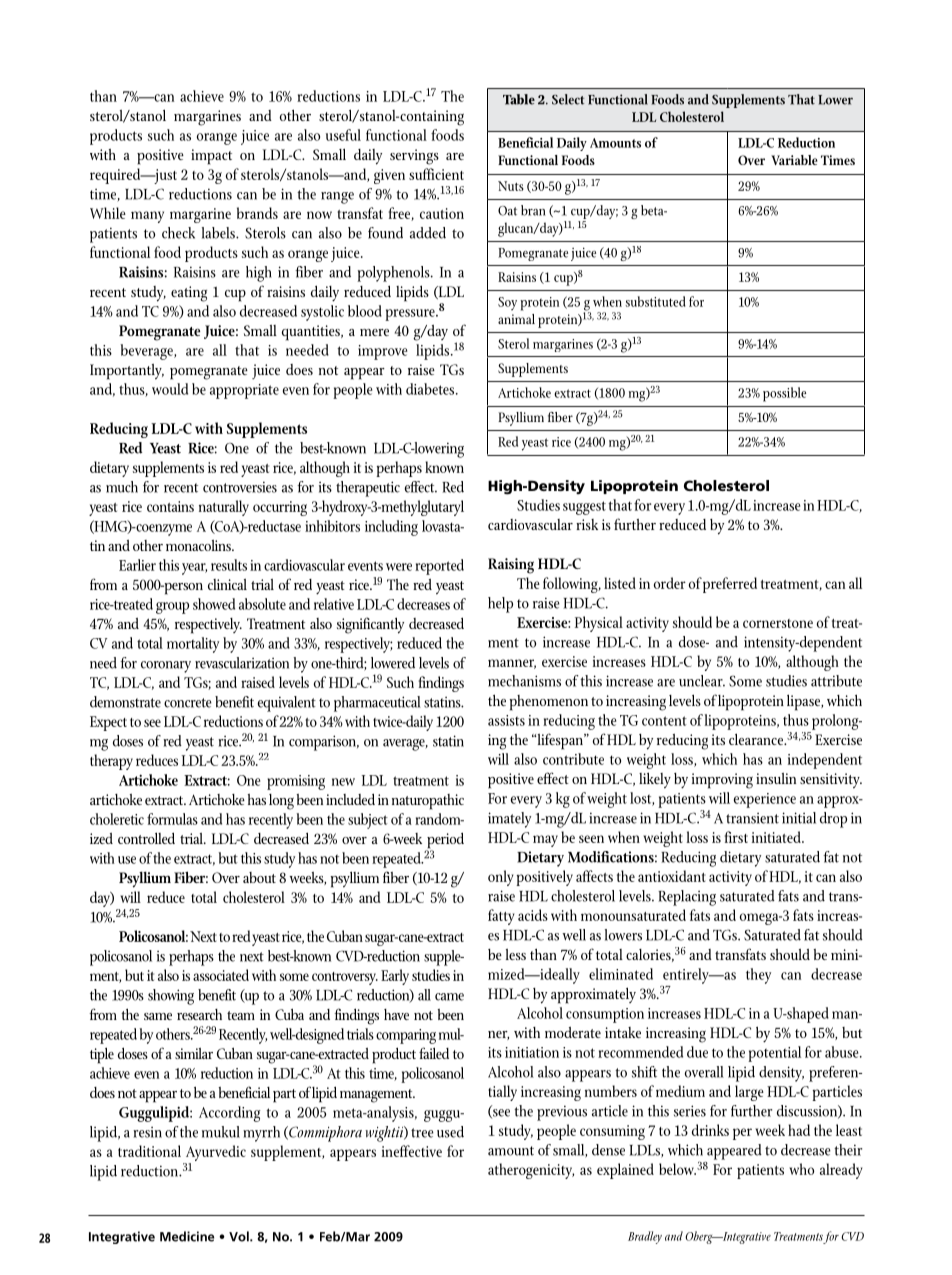 This screenshot has height=1275, width=952. I want to click on who, so click(801, 1169).
